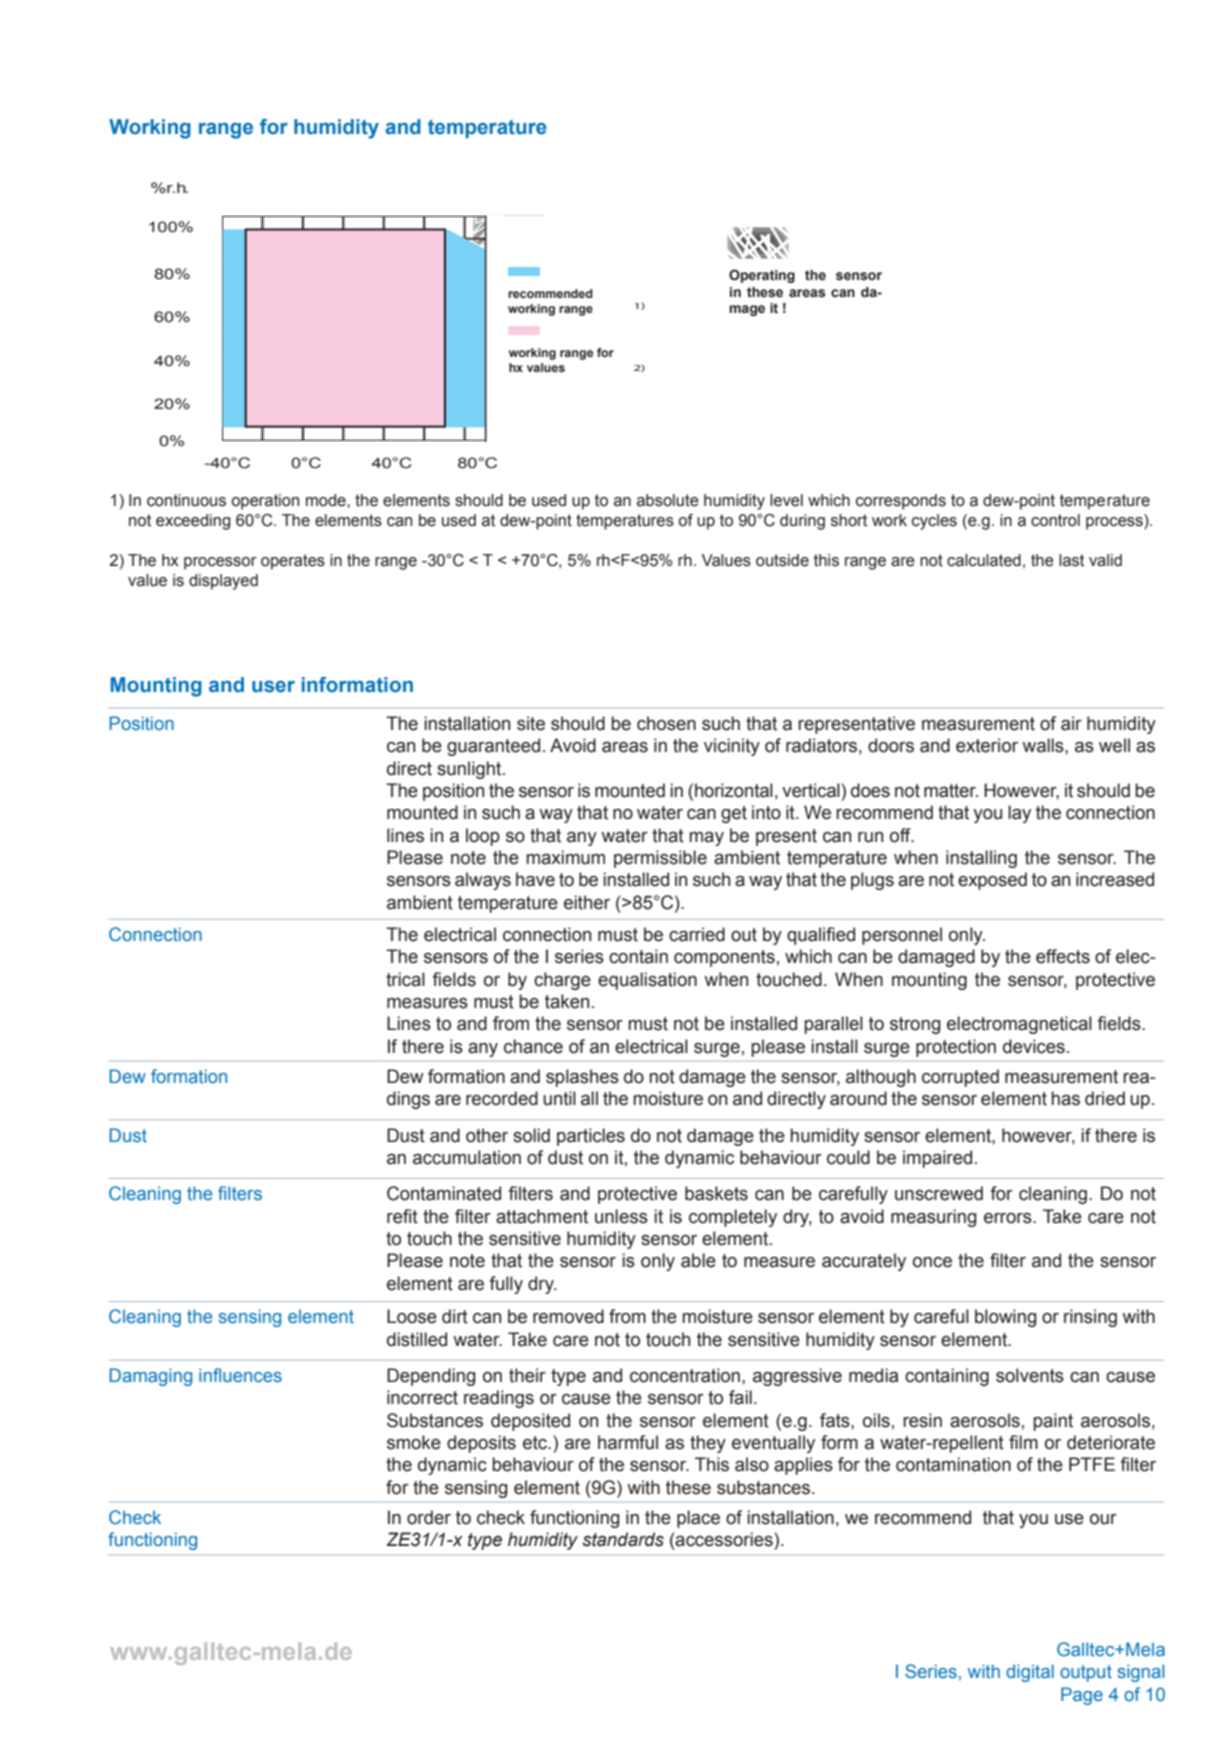 The image size is (1232, 1742). I want to click on order, so click(429, 1517).
